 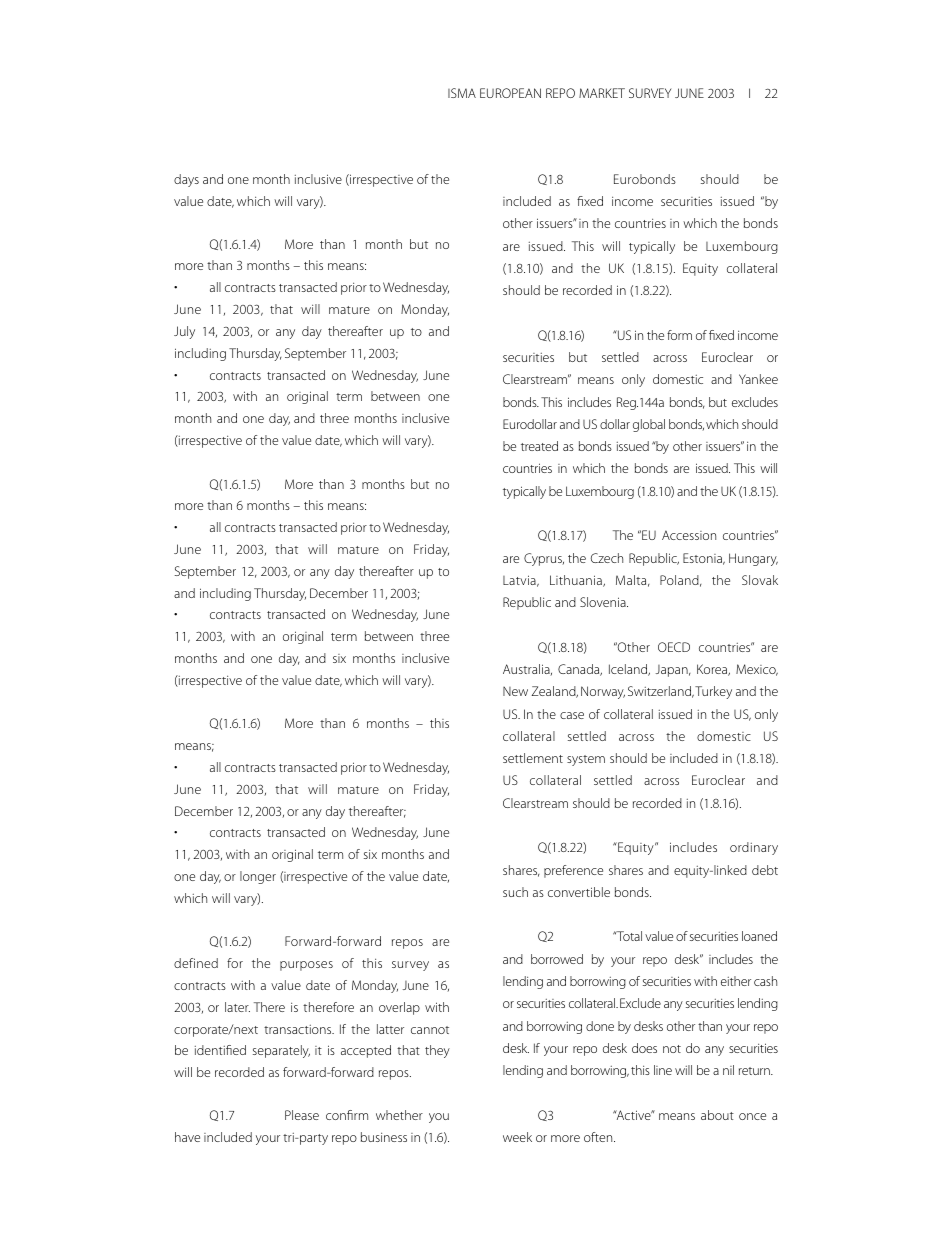 What do you see at coordinates (258, 877) in the image?
I see `longer` at bounding box center [258, 877].
